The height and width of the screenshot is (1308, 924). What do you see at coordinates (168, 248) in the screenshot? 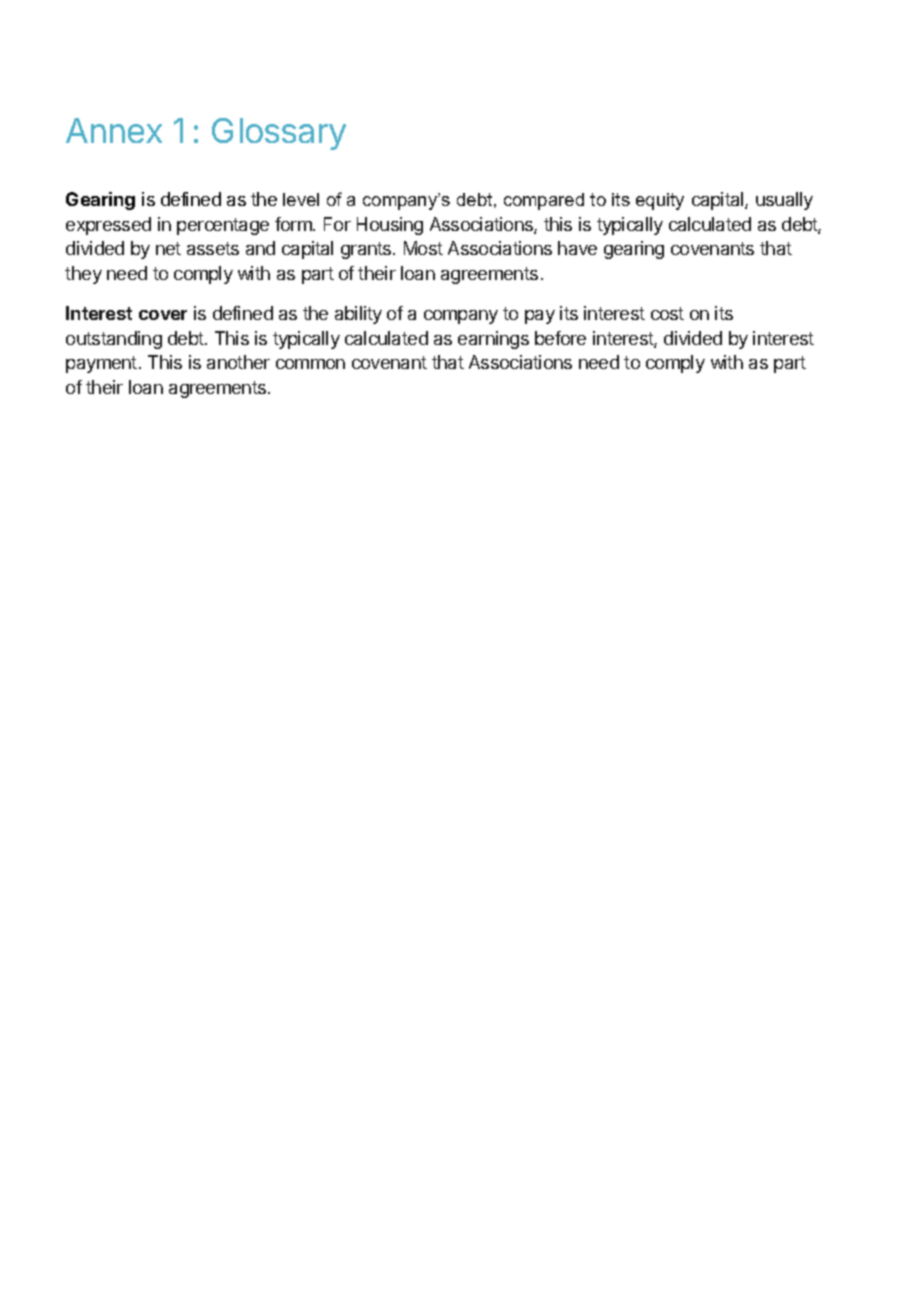
I see `net` at bounding box center [168, 248].
